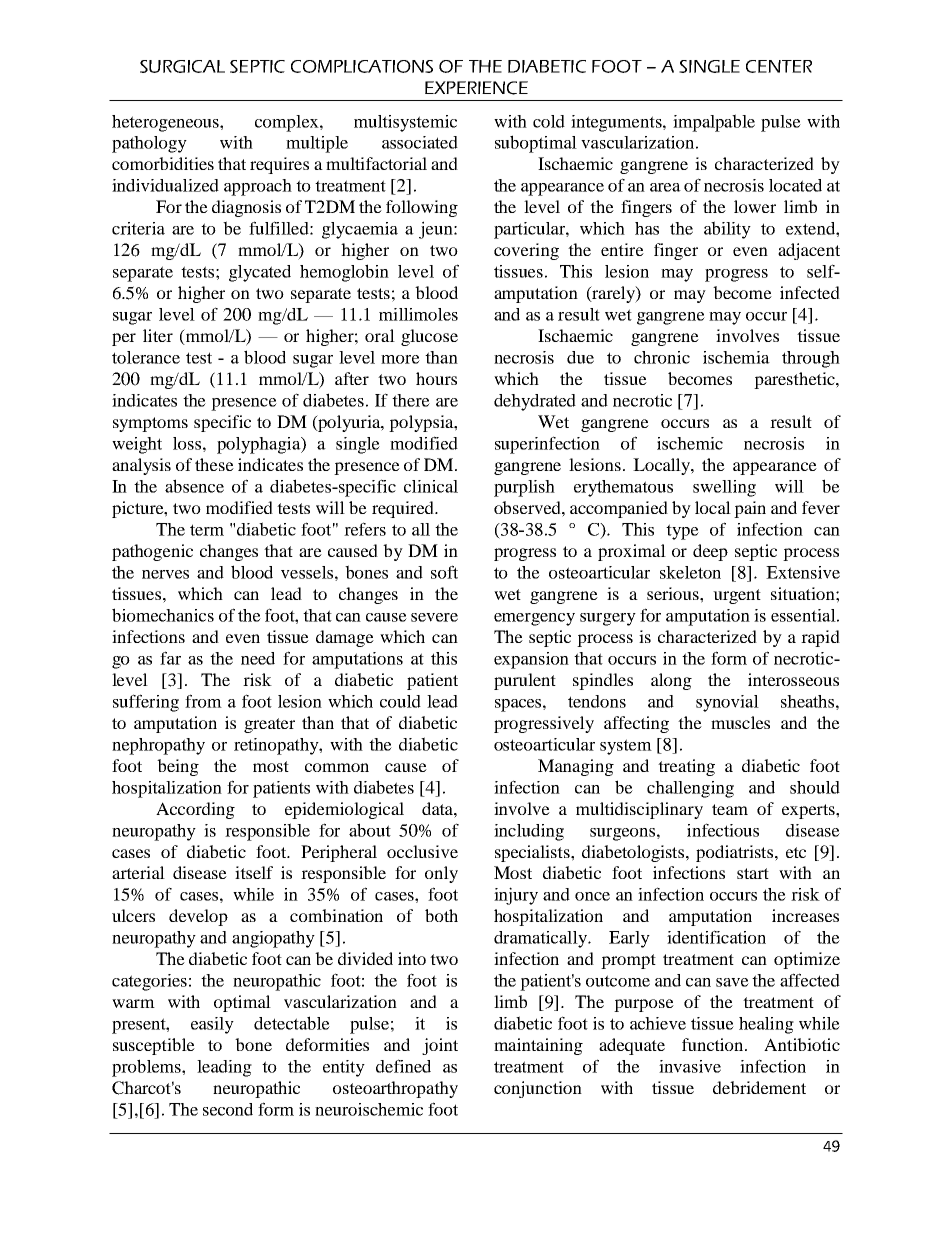 The height and width of the screenshot is (1233, 952). Describe the element at coordinates (444, 572) in the screenshot. I see `soft` at that location.
